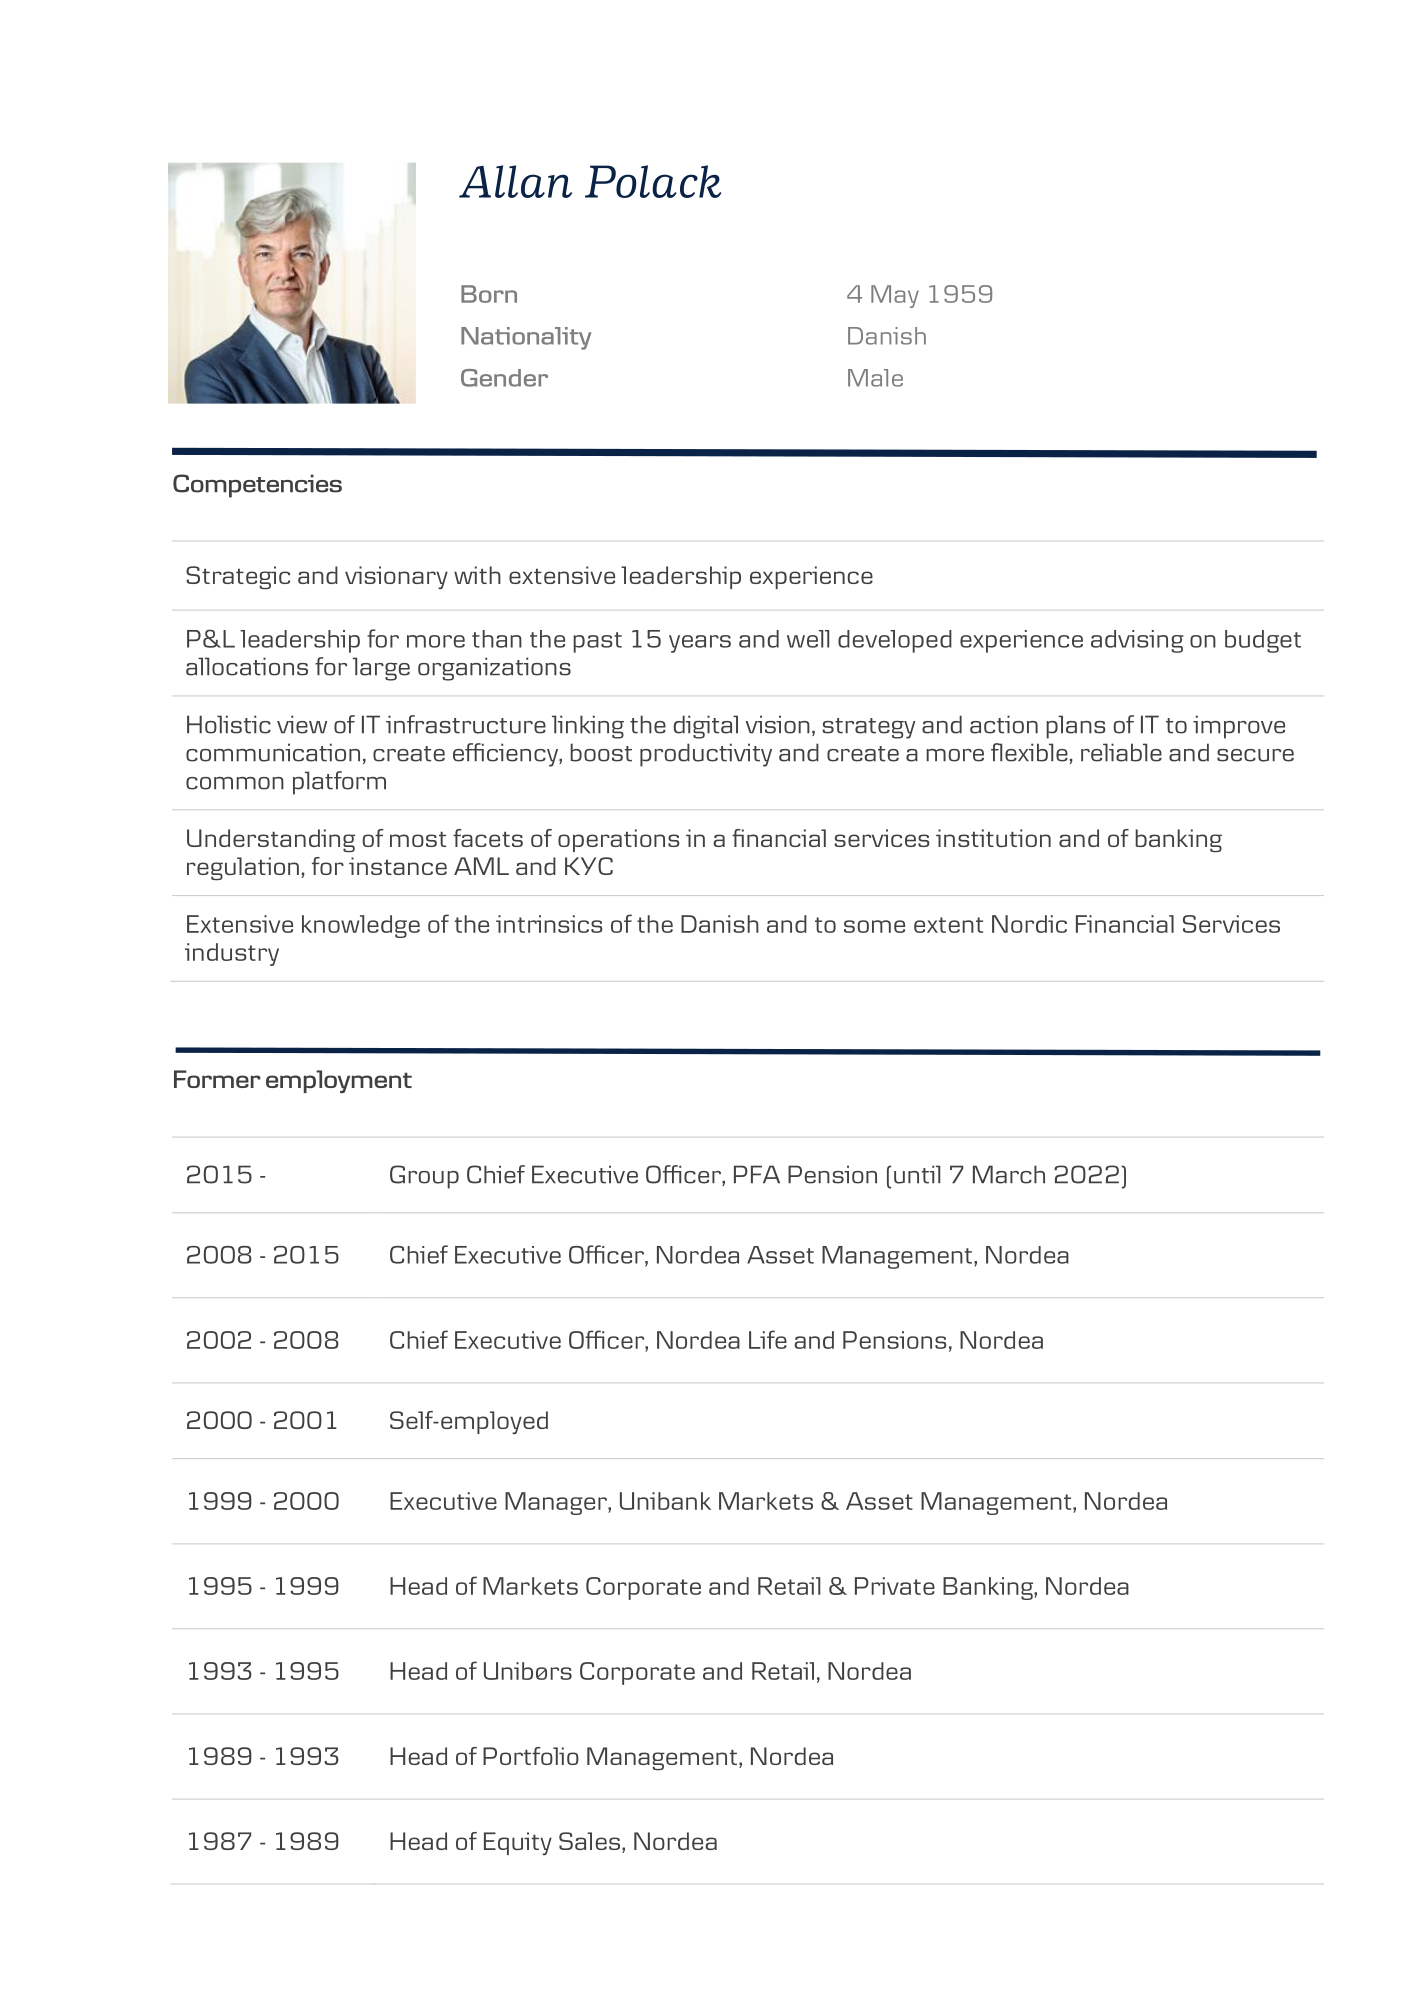 Image resolution: width=1422 pixels, height=2010 pixels. I want to click on platform, so click(339, 783).
